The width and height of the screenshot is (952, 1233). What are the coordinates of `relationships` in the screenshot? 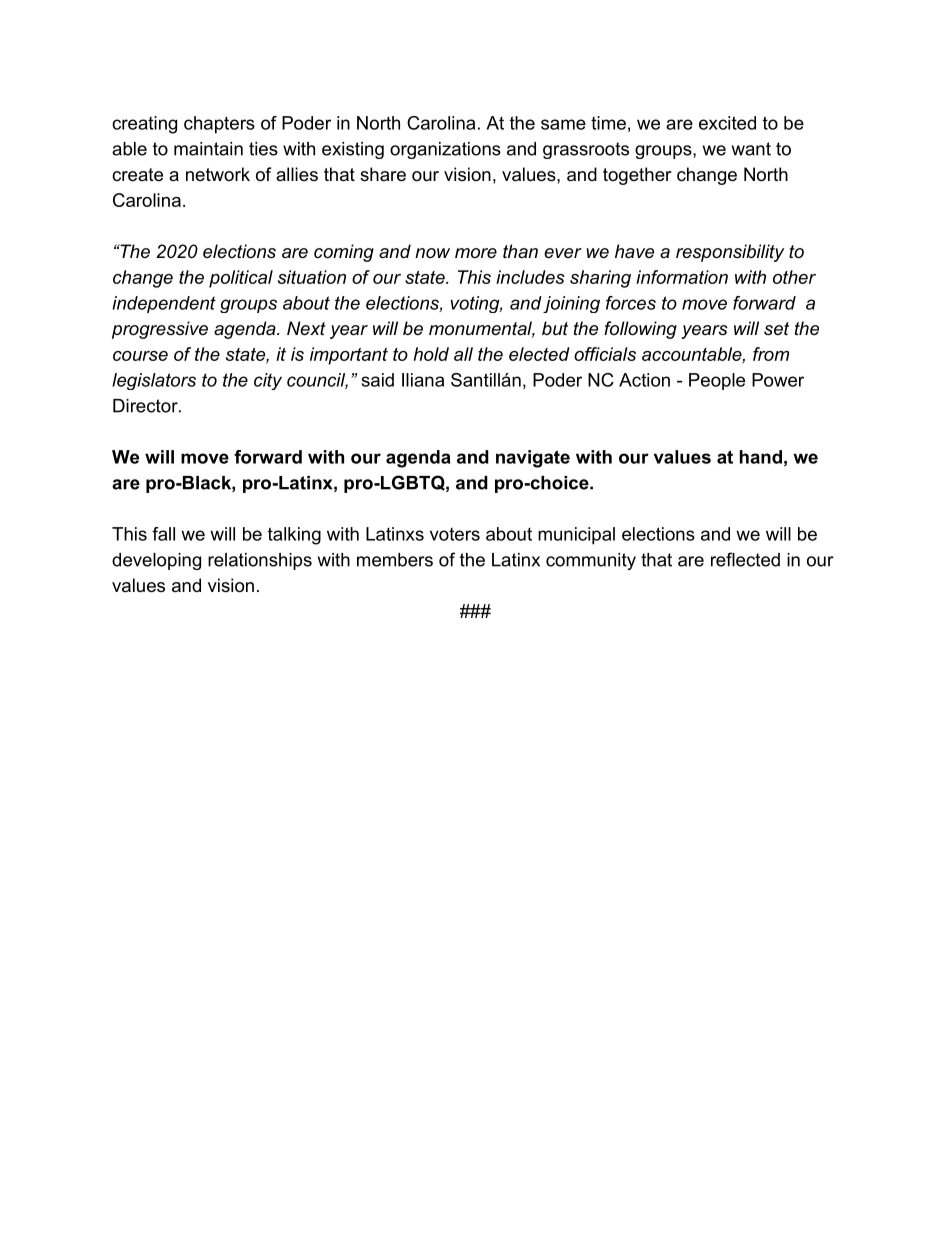 It's located at (260, 561).
